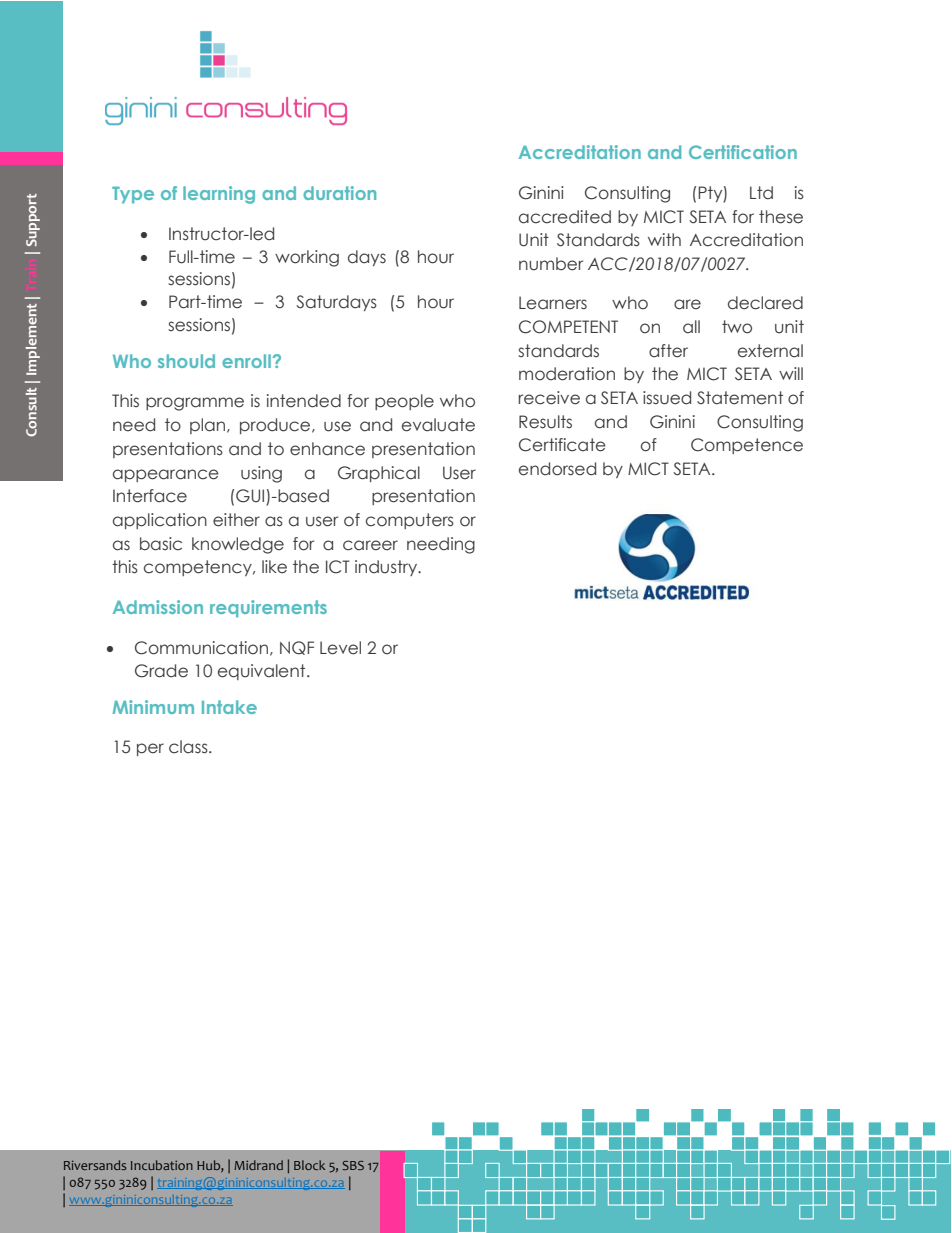  What do you see at coordinates (219, 195) in the screenshot?
I see `learning` at bounding box center [219, 195].
